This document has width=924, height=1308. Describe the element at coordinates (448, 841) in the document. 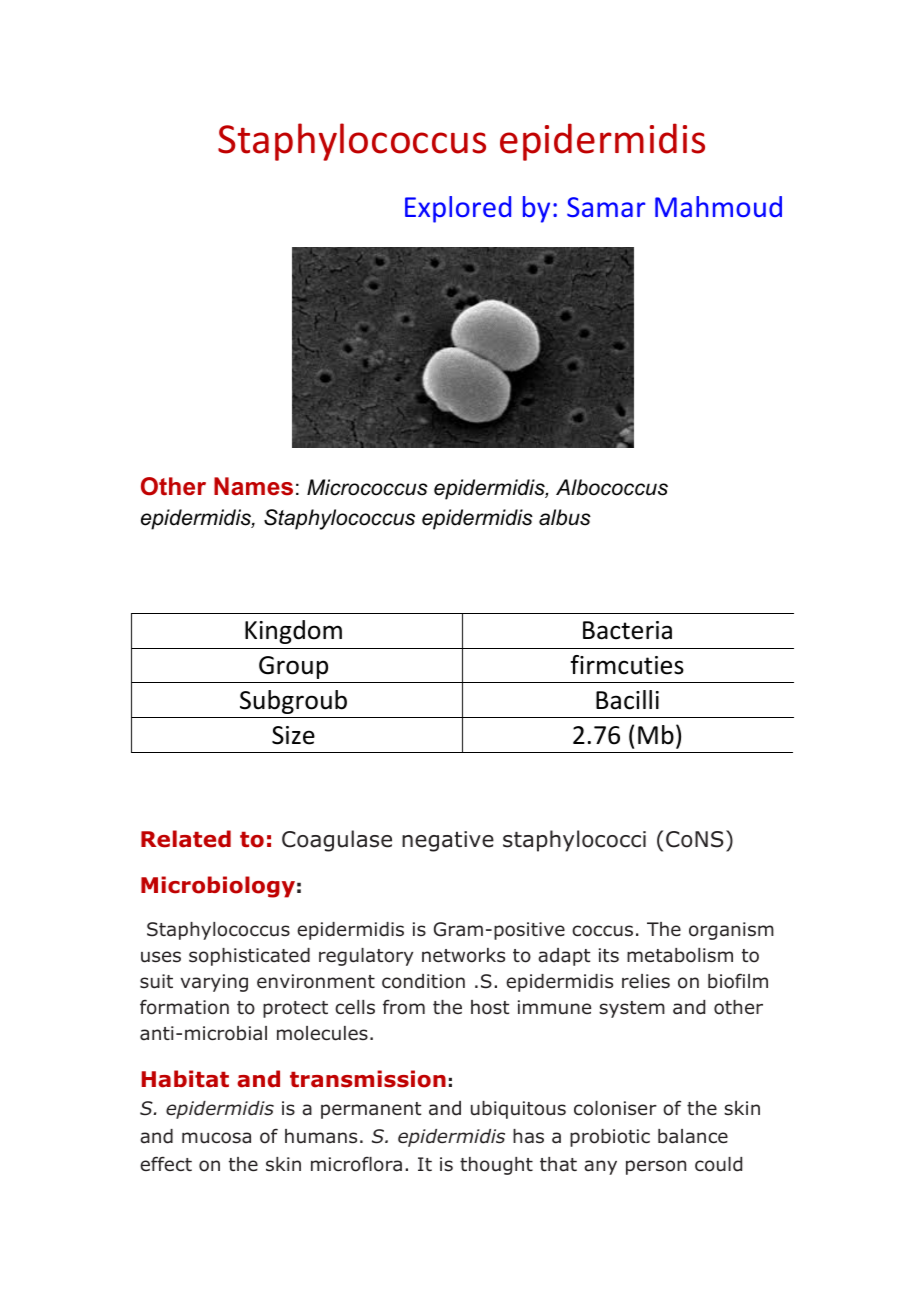

I see `negative` at that location.
